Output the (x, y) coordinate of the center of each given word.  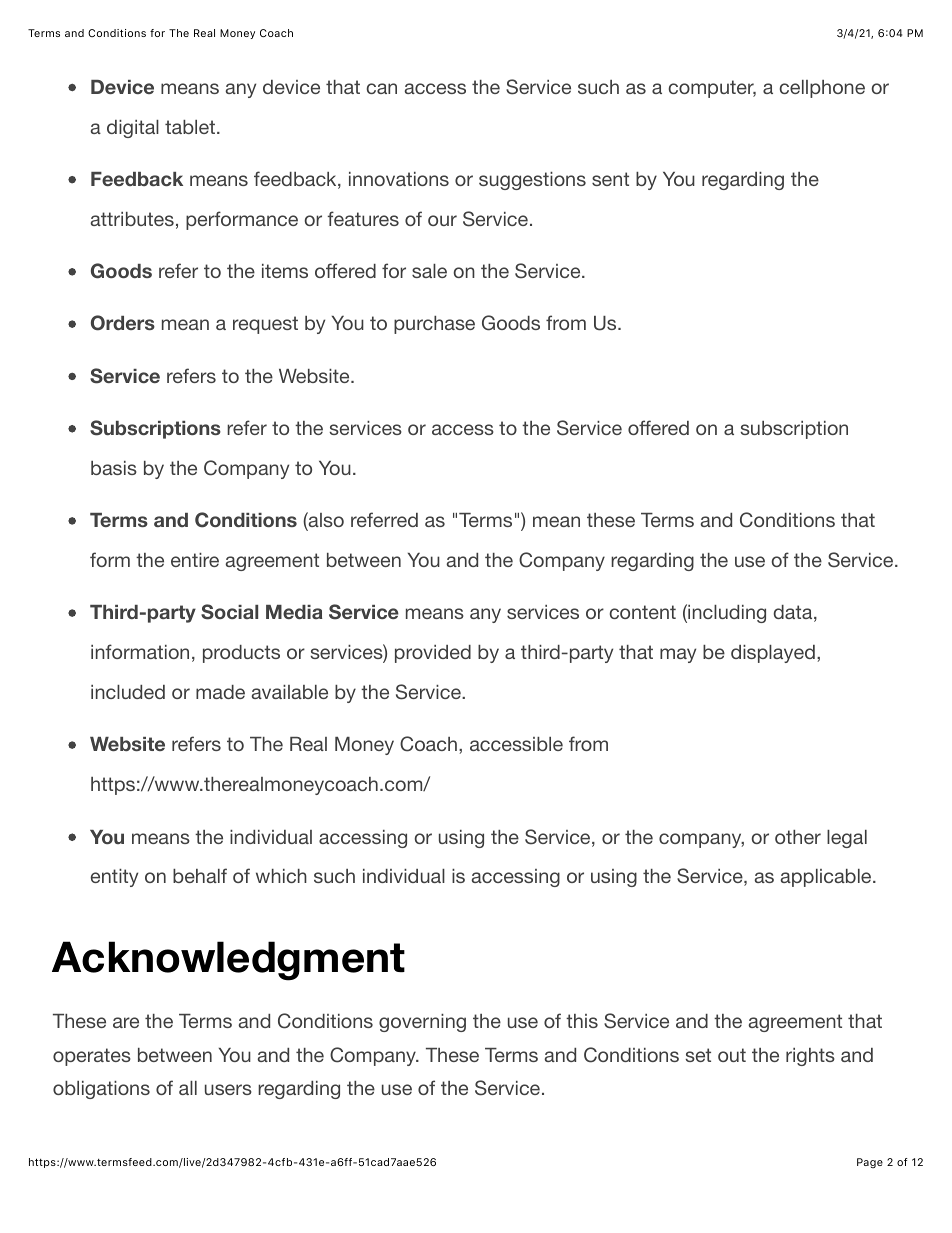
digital (133, 129)
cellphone (822, 89)
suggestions (532, 181)
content (643, 612)
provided (433, 654)
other (798, 837)
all (188, 1088)
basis (114, 468)
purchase (434, 325)
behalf (200, 875)
